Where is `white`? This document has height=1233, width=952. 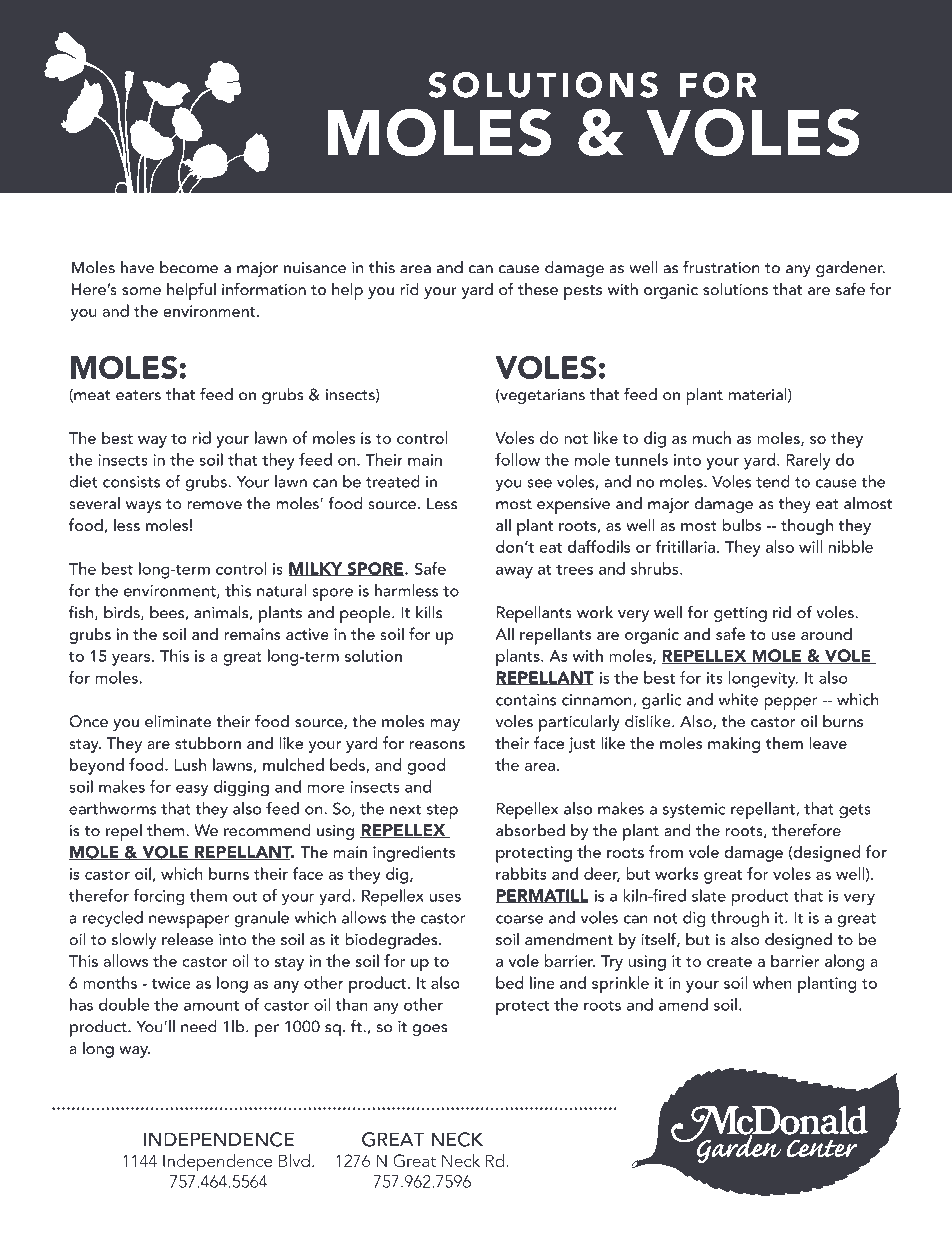 white is located at coordinates (739, 699).
